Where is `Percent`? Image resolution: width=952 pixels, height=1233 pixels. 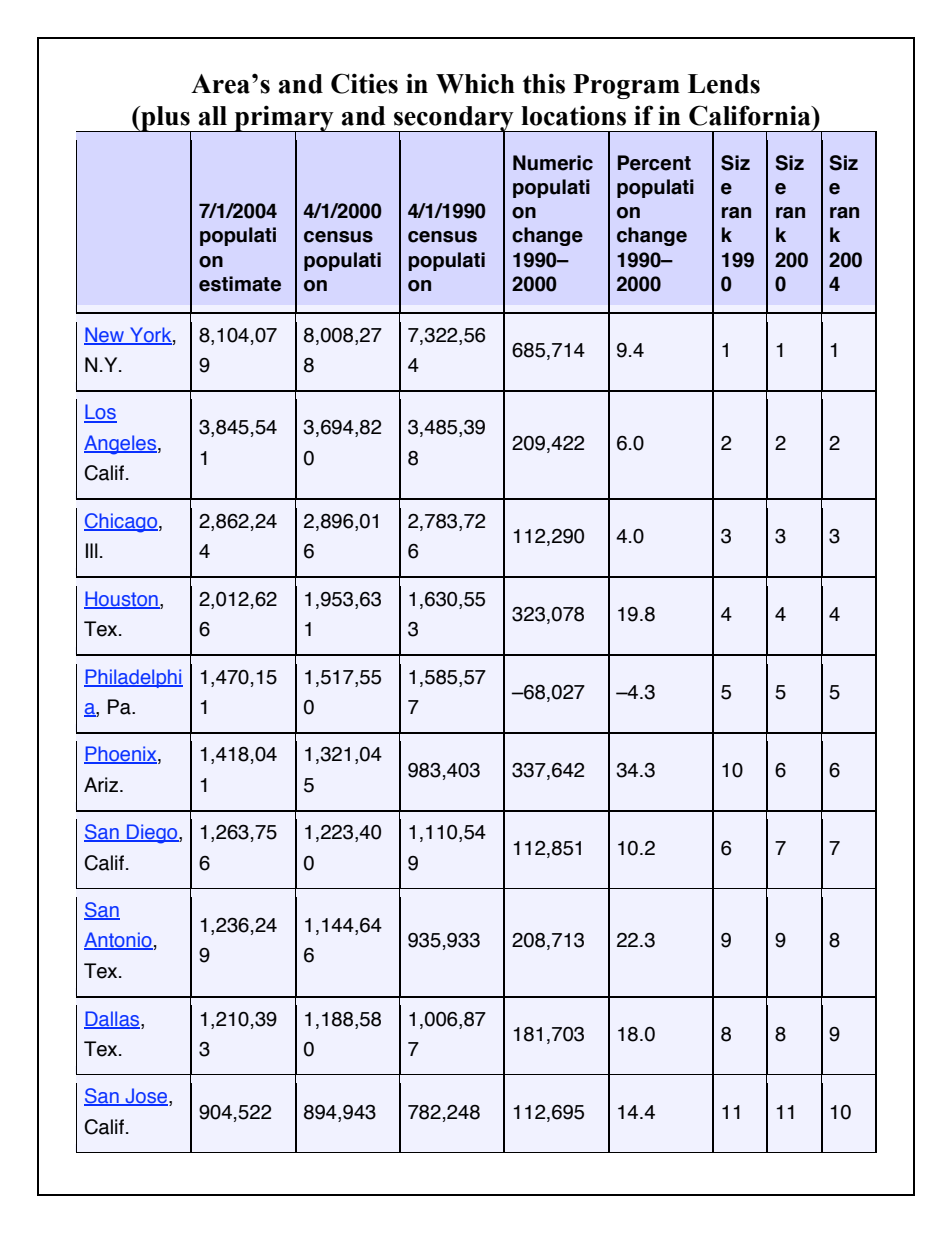
Percent is located at coordinates (654, 163).
